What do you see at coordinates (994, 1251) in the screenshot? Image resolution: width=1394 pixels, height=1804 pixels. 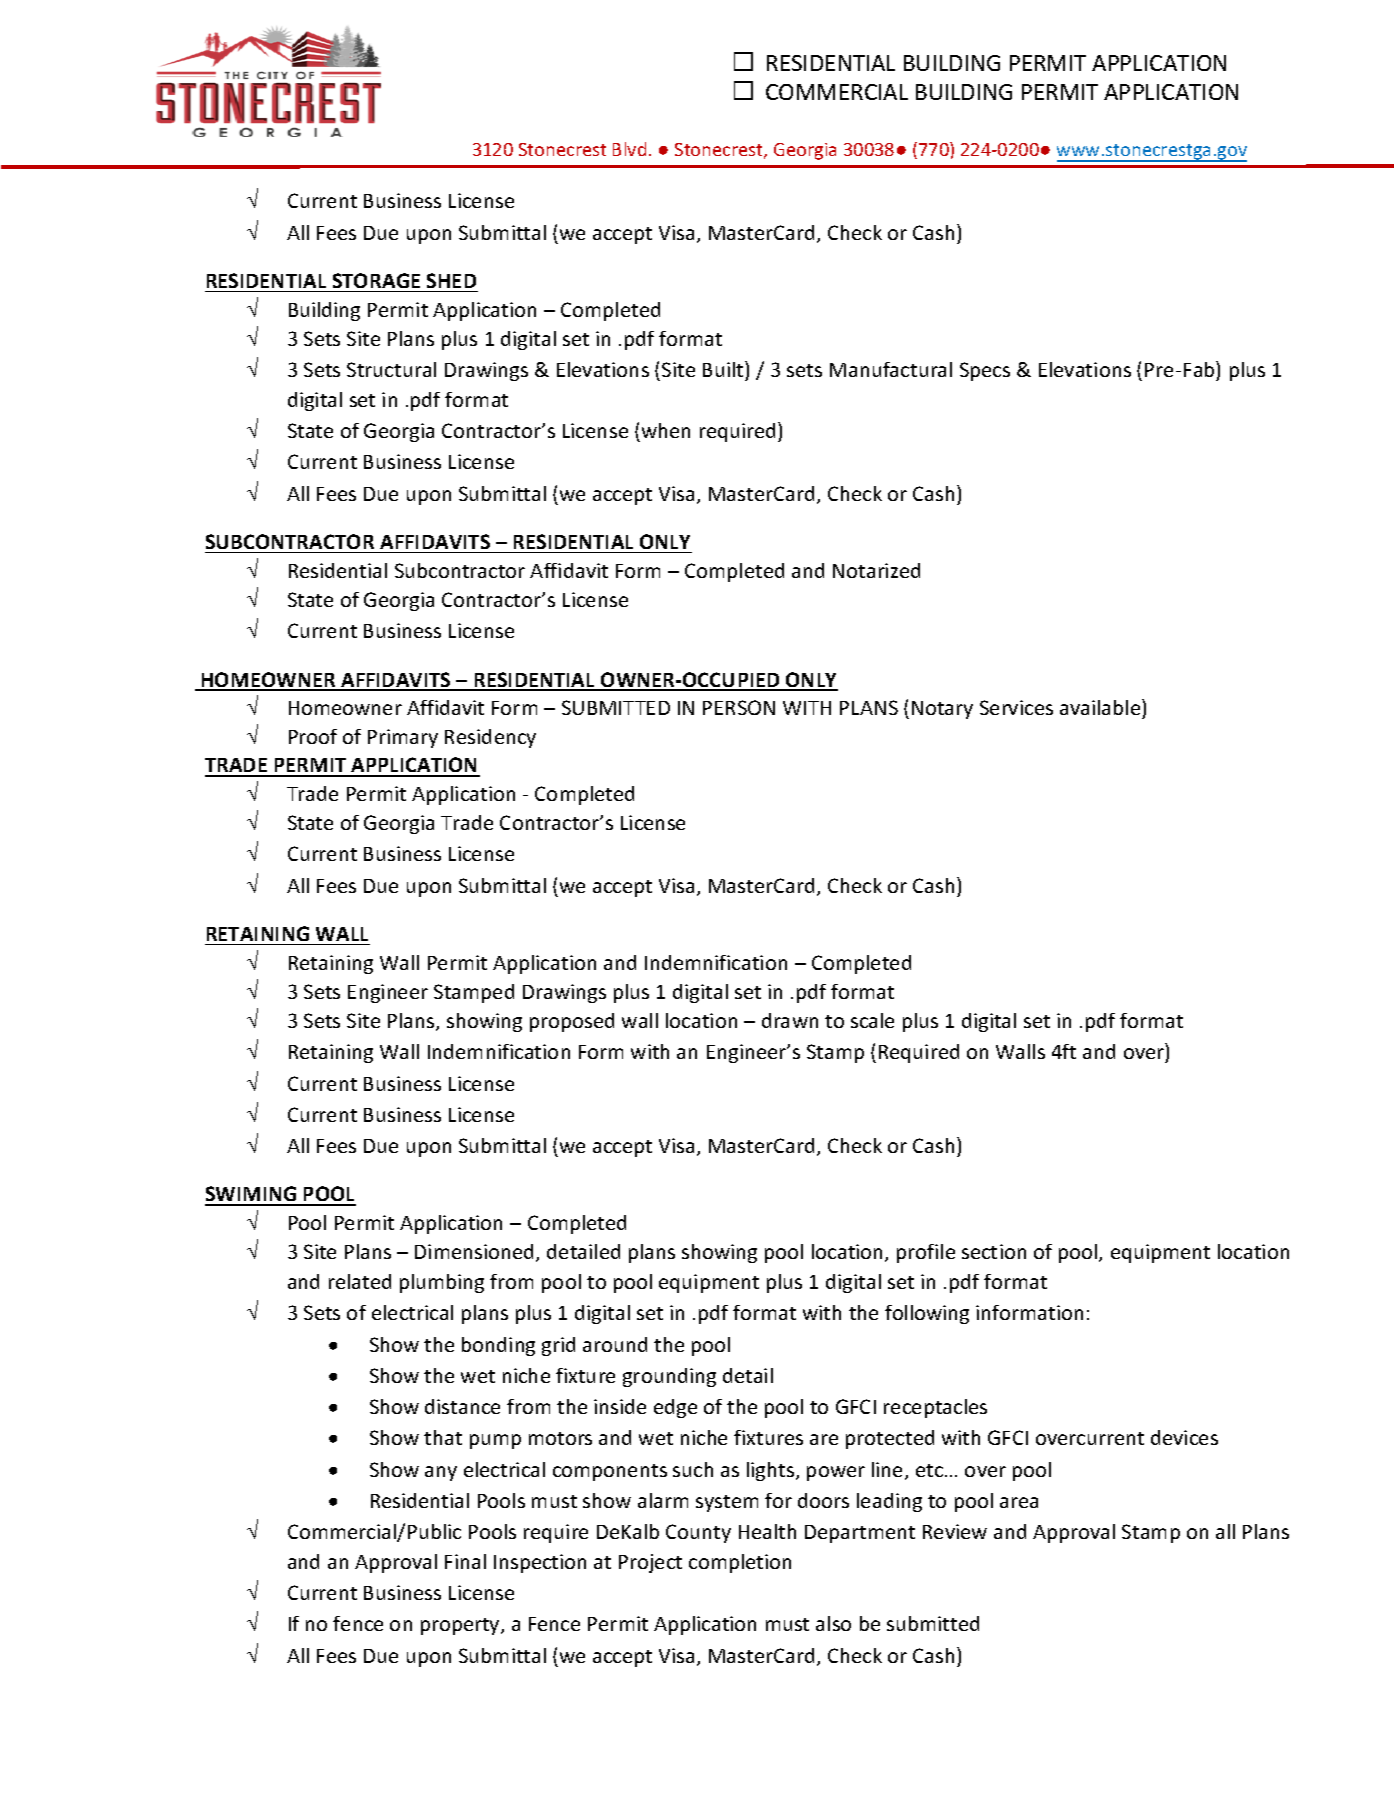 I see `section` at bounding box center [994, 1251].
